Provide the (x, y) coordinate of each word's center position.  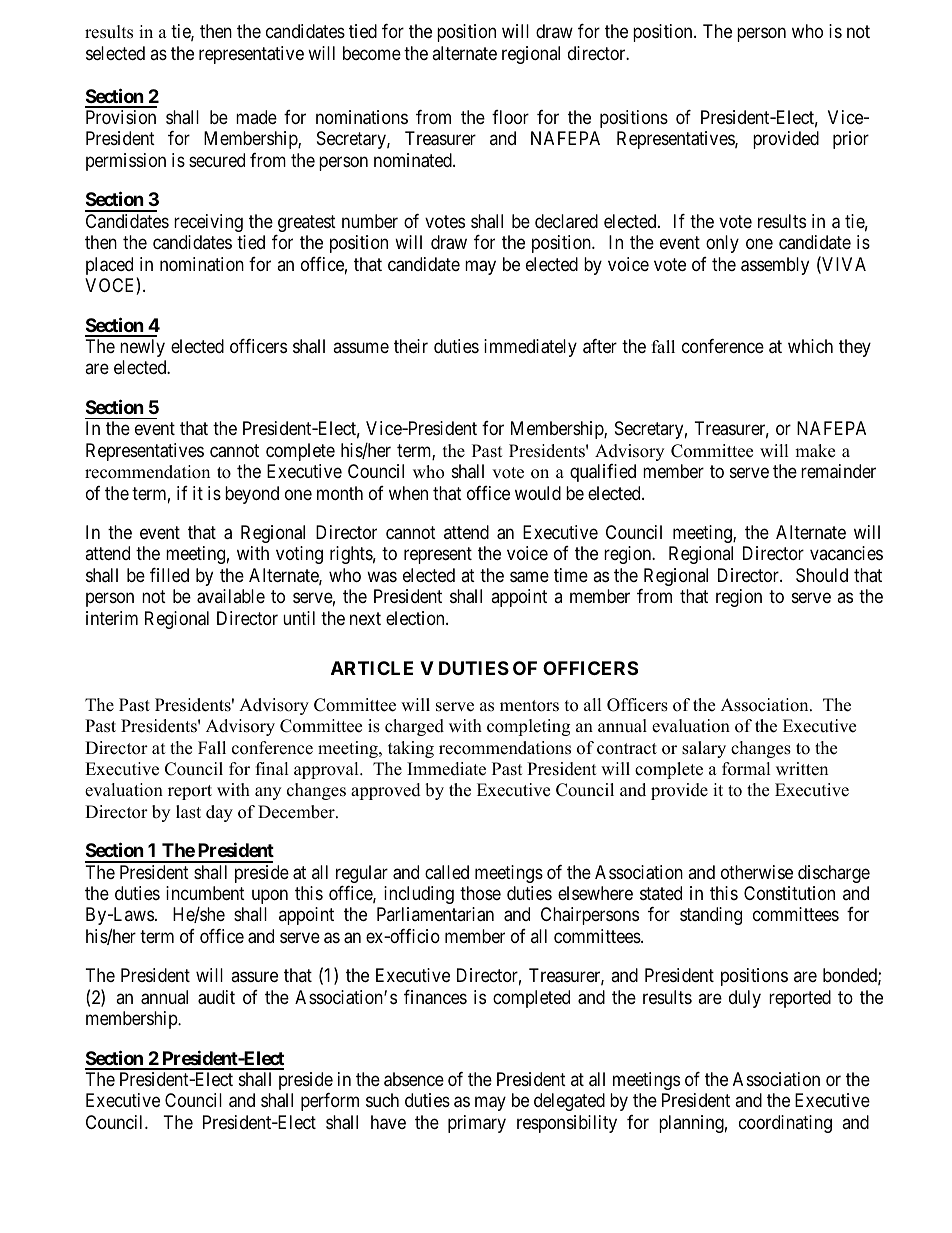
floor (510, 117)
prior (851, 140)
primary (477, 1124)
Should (822, 575)
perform (330, 1102)
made (256, 117)
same (529, 577)
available (231, 596)
